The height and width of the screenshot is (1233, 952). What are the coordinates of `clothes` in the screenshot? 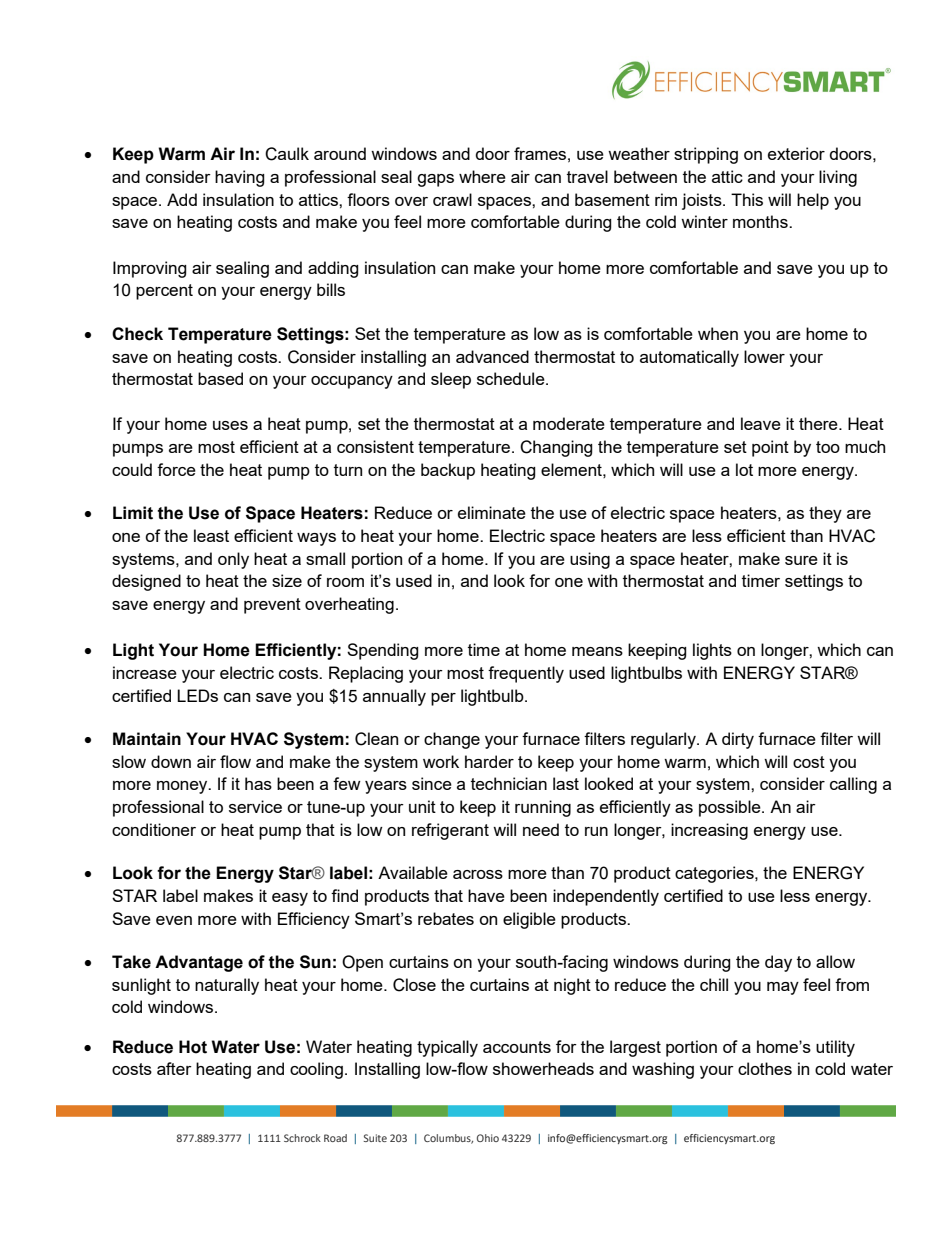 It's located at (765, 1068).
